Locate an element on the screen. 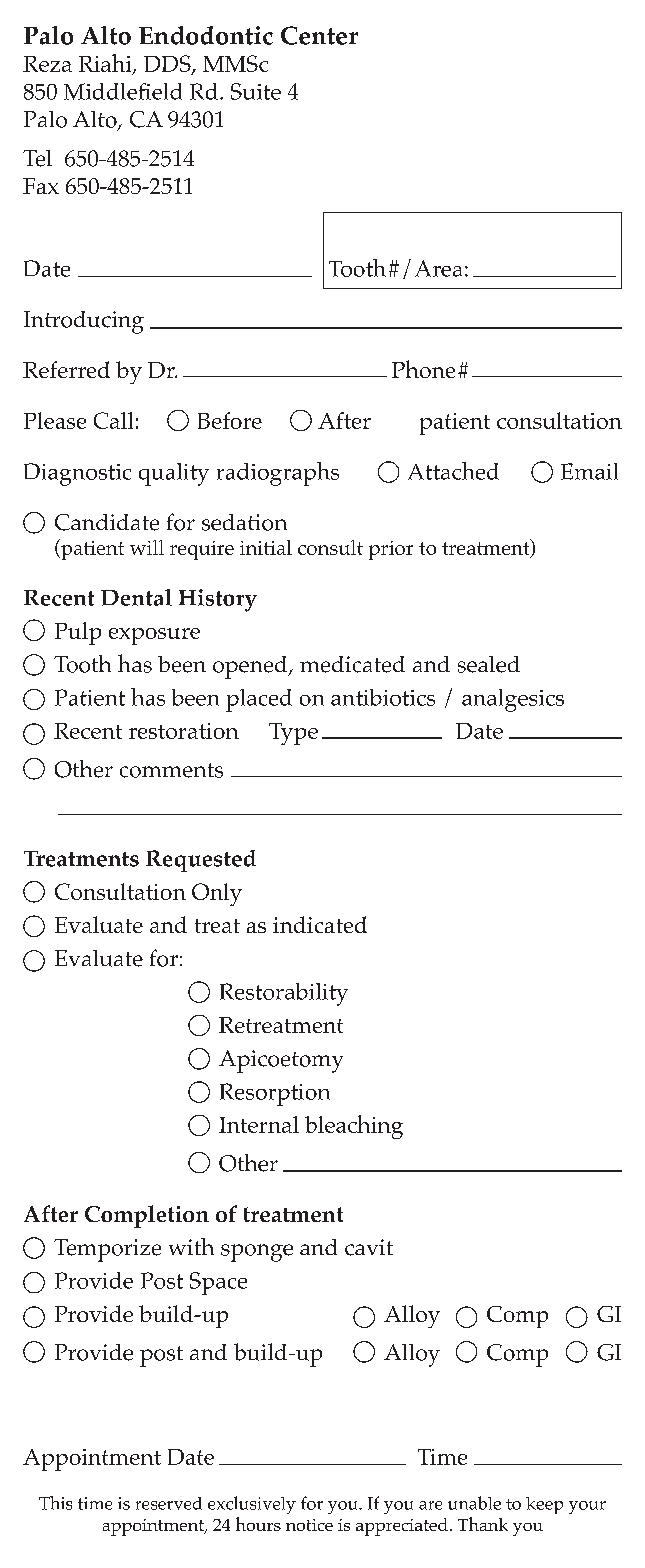 The width and height of the screenshot is (645, 1568). Type is located at coordinates (293, 734).
